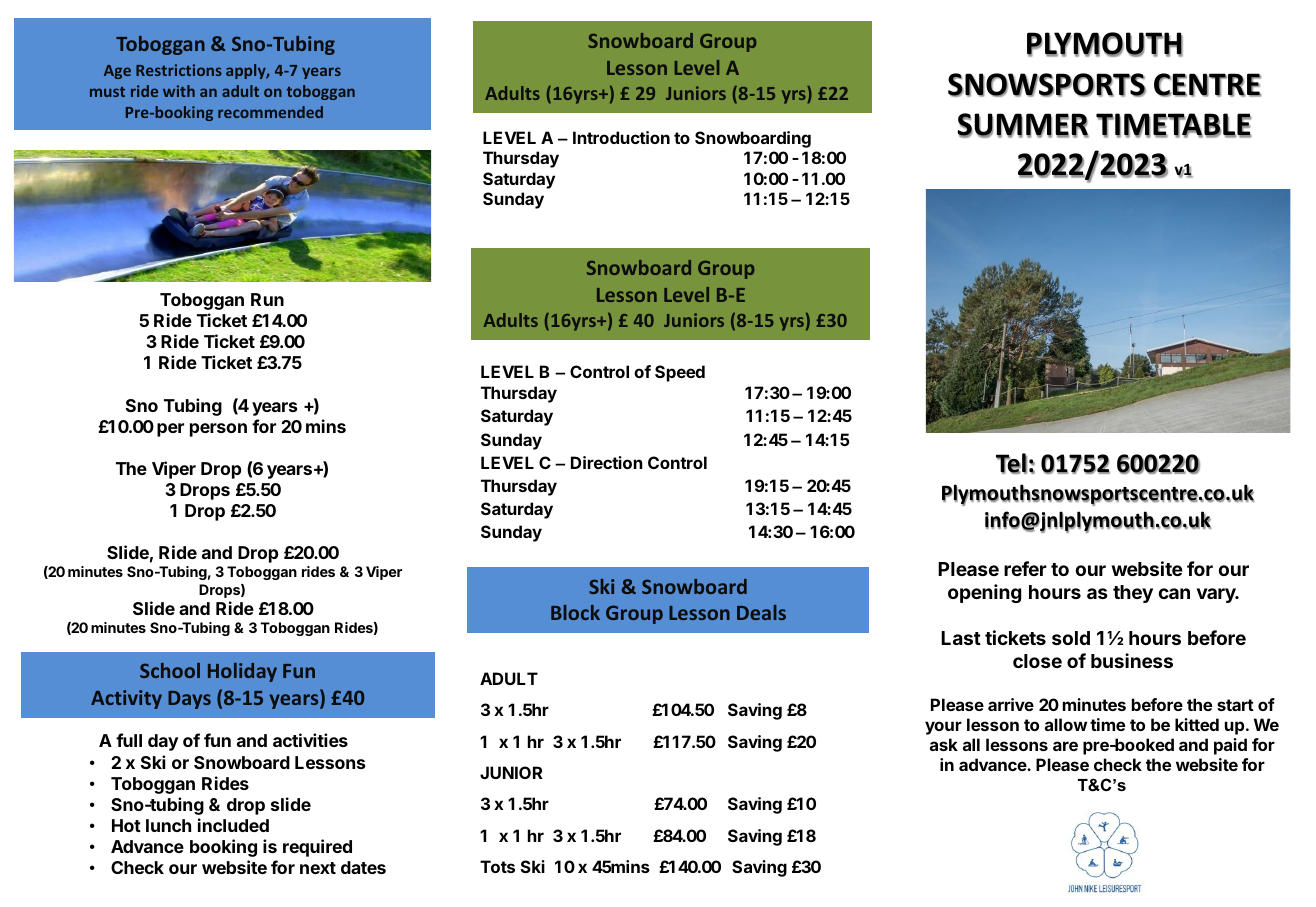 Image resolution: width=1316 pixels, height=907 pixels. Describe the element at coordinates (267, 299) in the image. I see `Run` at that location.
